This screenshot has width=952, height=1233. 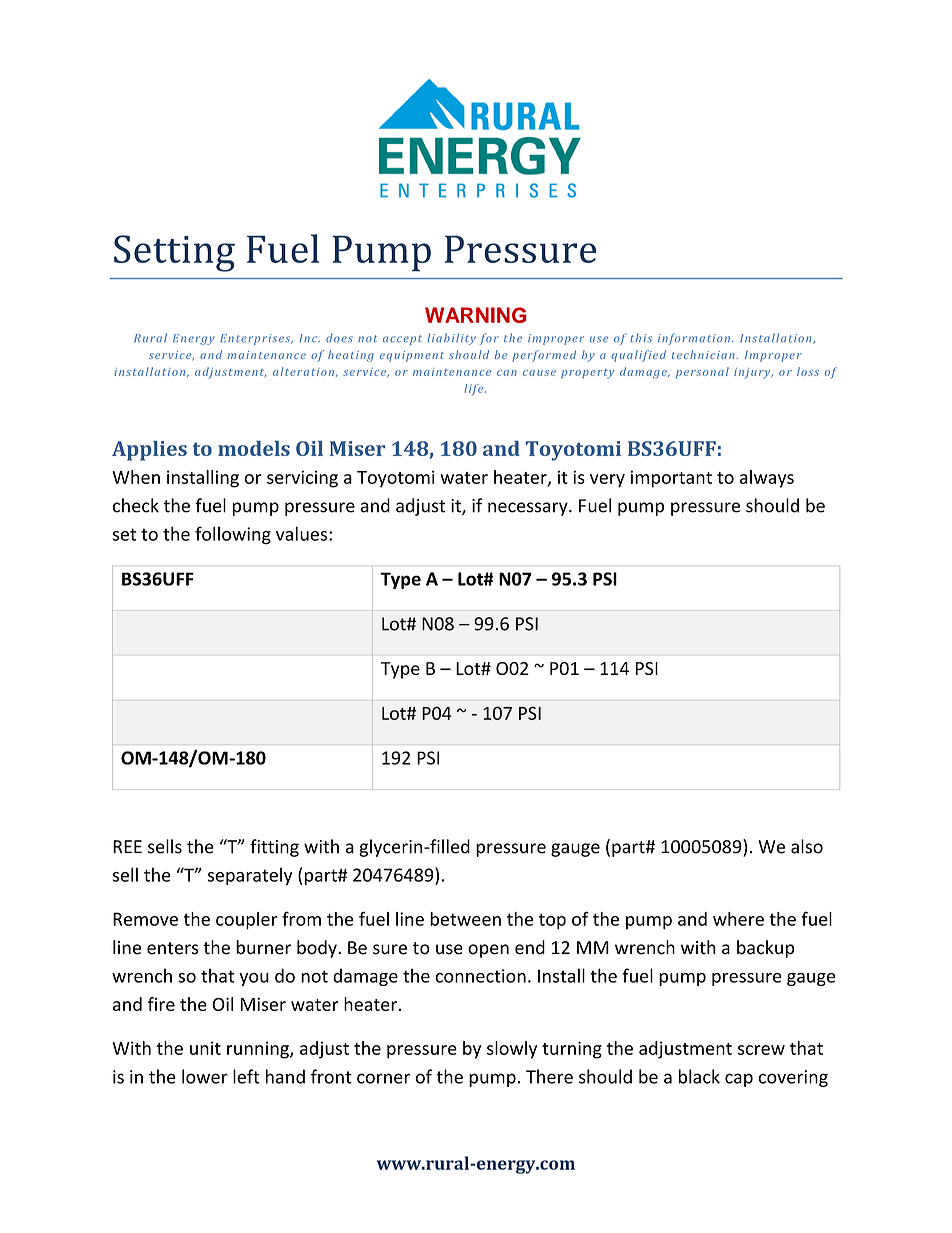 What do you see at coordinates (174, 253) in the screenshot?
I see `Setting` at bounding box center [174, 253].
